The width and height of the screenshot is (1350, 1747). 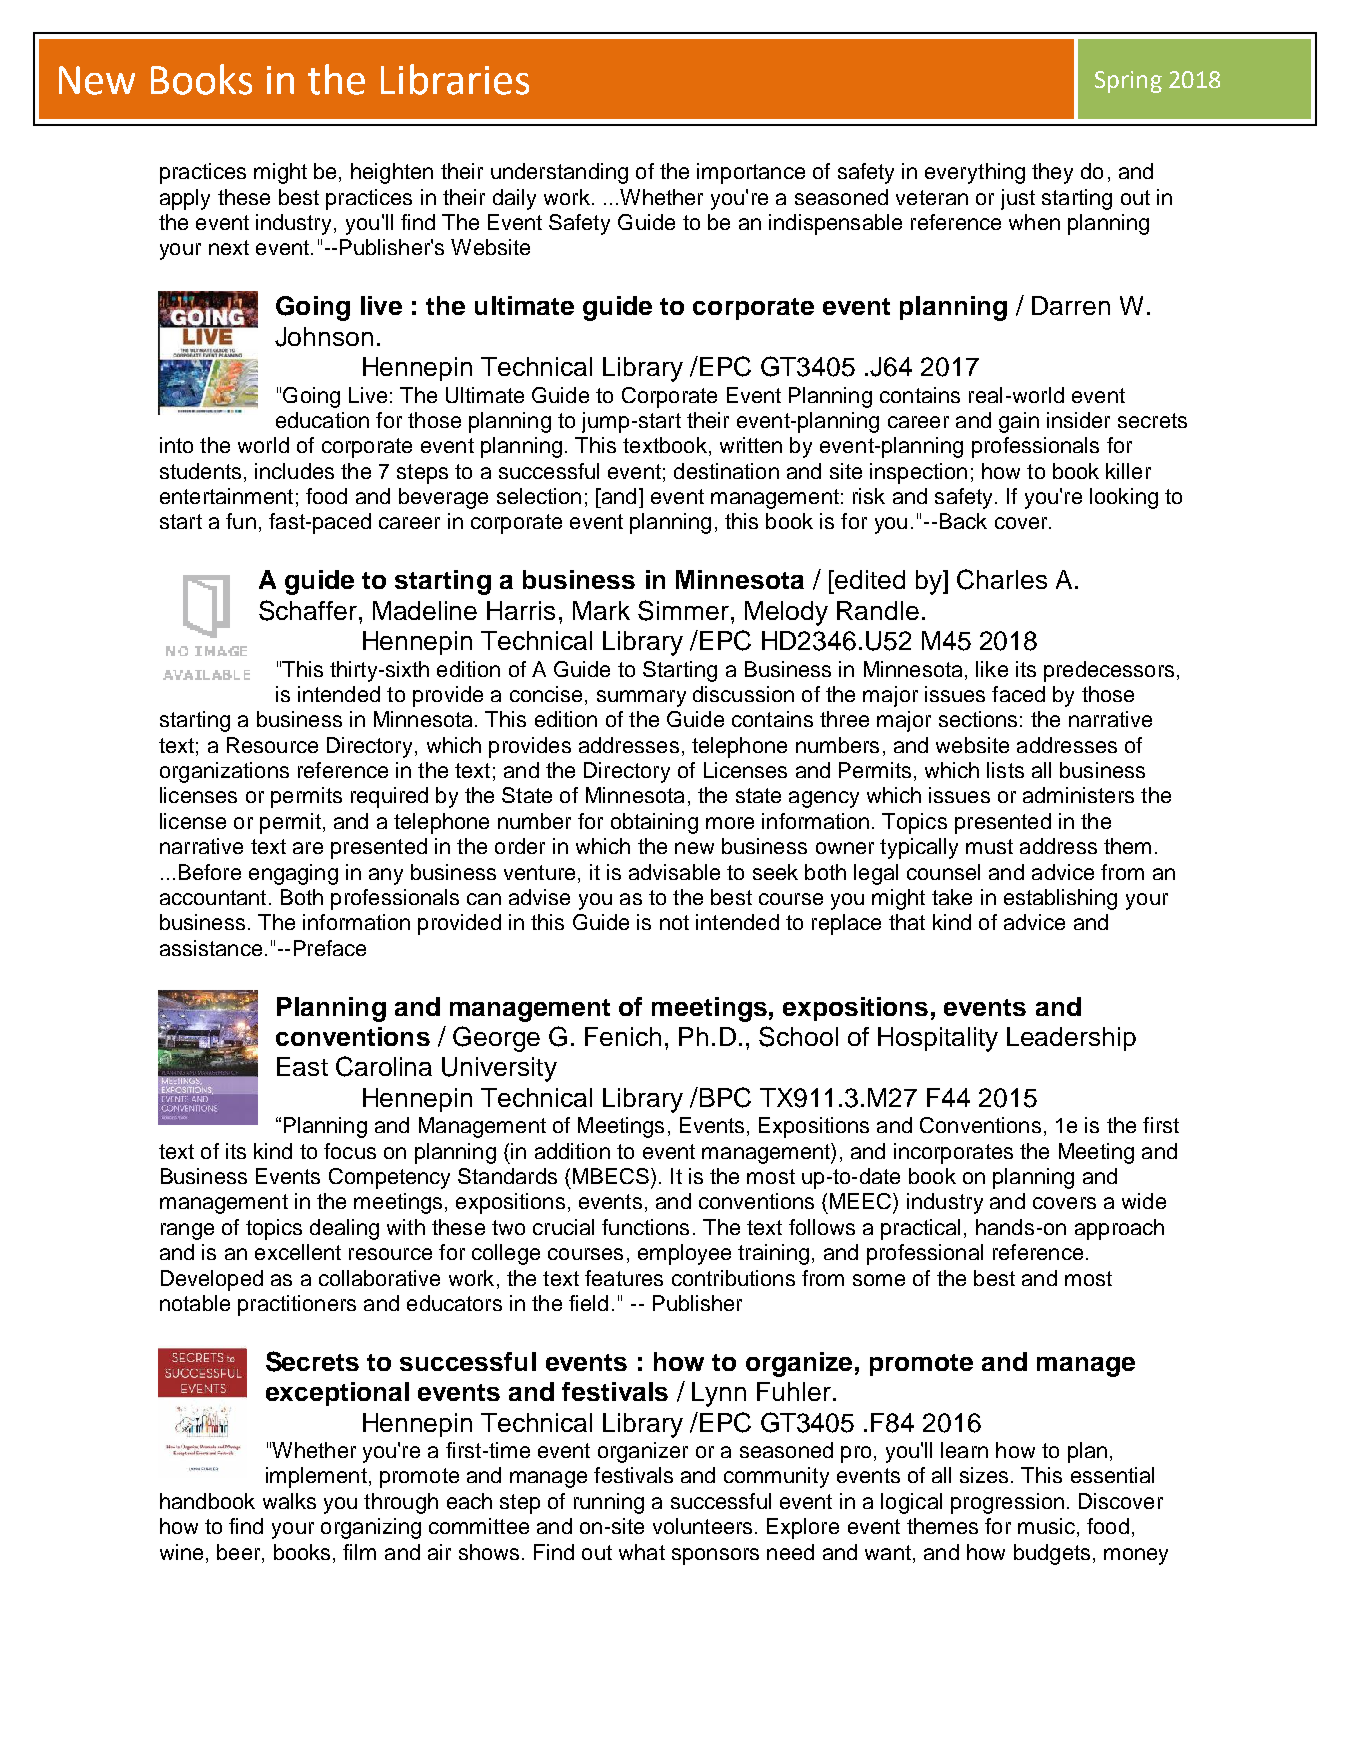 What do you see at coordinates (702, 1526) in the screenshot?
I see `volunteers` at bounding box center [702, 1526].
